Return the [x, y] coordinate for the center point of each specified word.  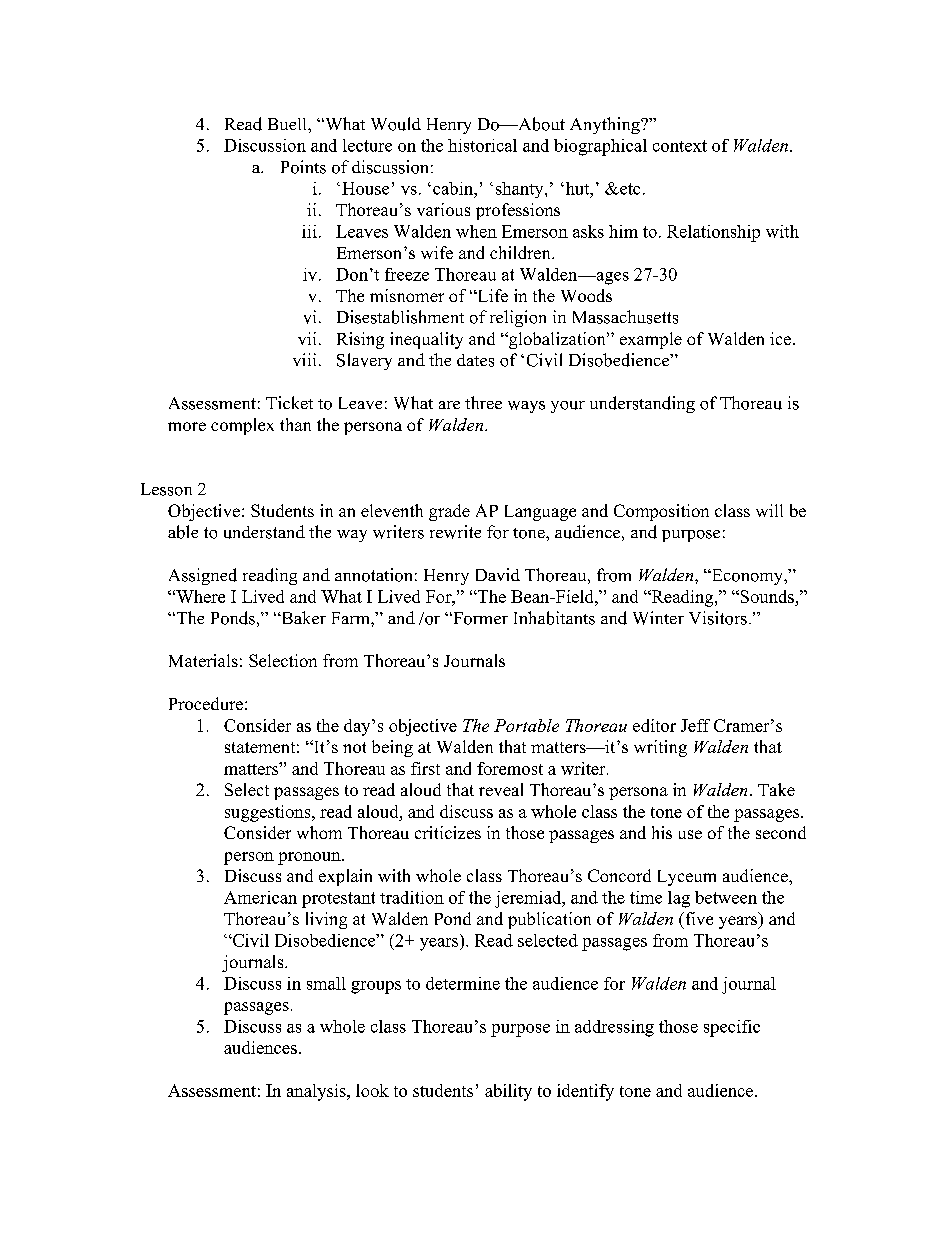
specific [732, 1028]
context [680, 146]
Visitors [718, 618]
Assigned [203, 576]
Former [479, 618]
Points [303, 167]
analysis [317, 1092]
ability [508, 1092]
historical [482, 145]
